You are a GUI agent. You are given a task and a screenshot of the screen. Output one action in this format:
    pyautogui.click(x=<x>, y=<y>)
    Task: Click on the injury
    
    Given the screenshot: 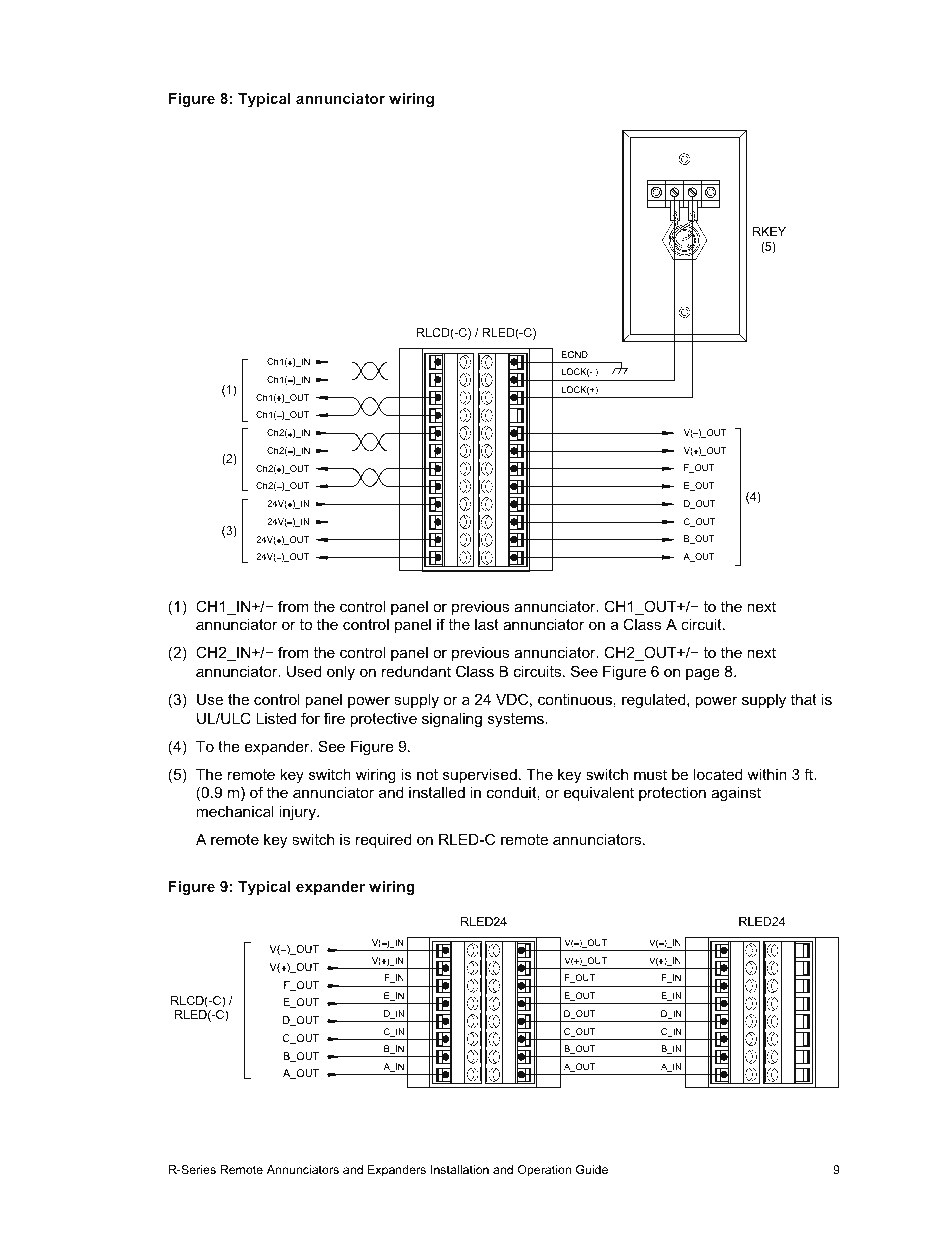 What is the action you would take?
    pyautogui.click(x=298, y=813)
